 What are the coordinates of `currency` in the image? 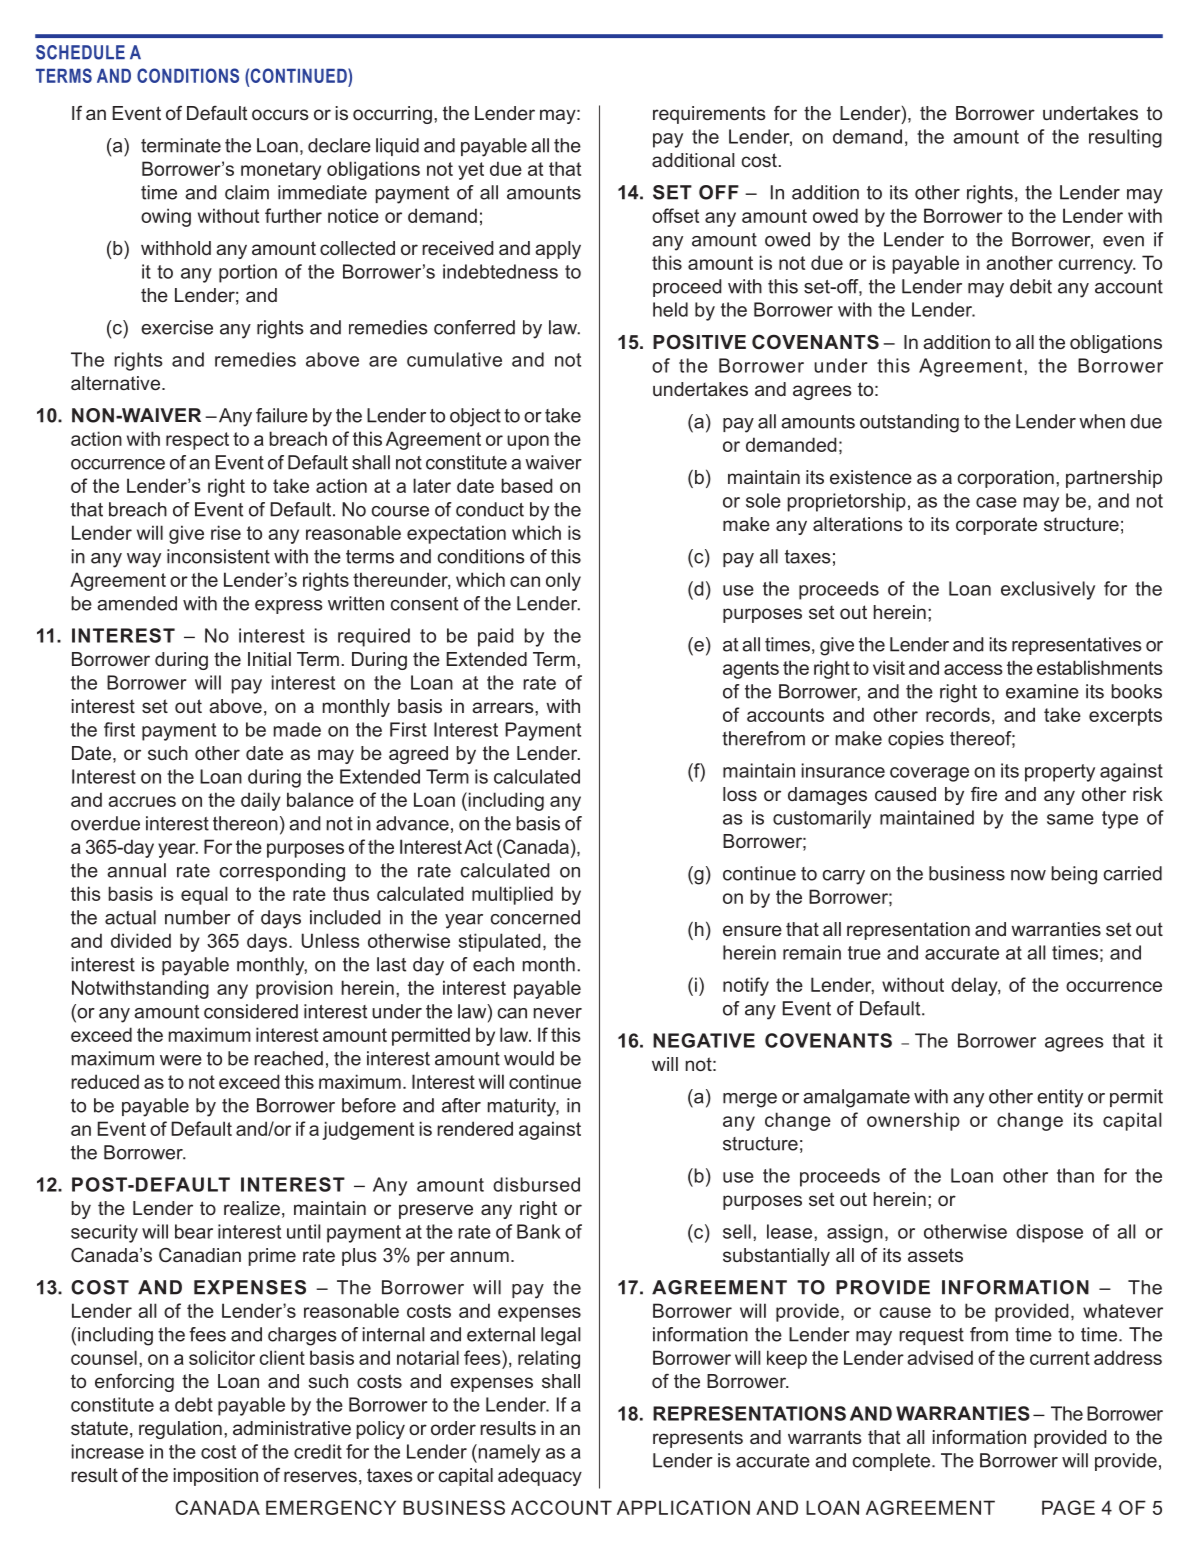 It's located at (1097, 266).
